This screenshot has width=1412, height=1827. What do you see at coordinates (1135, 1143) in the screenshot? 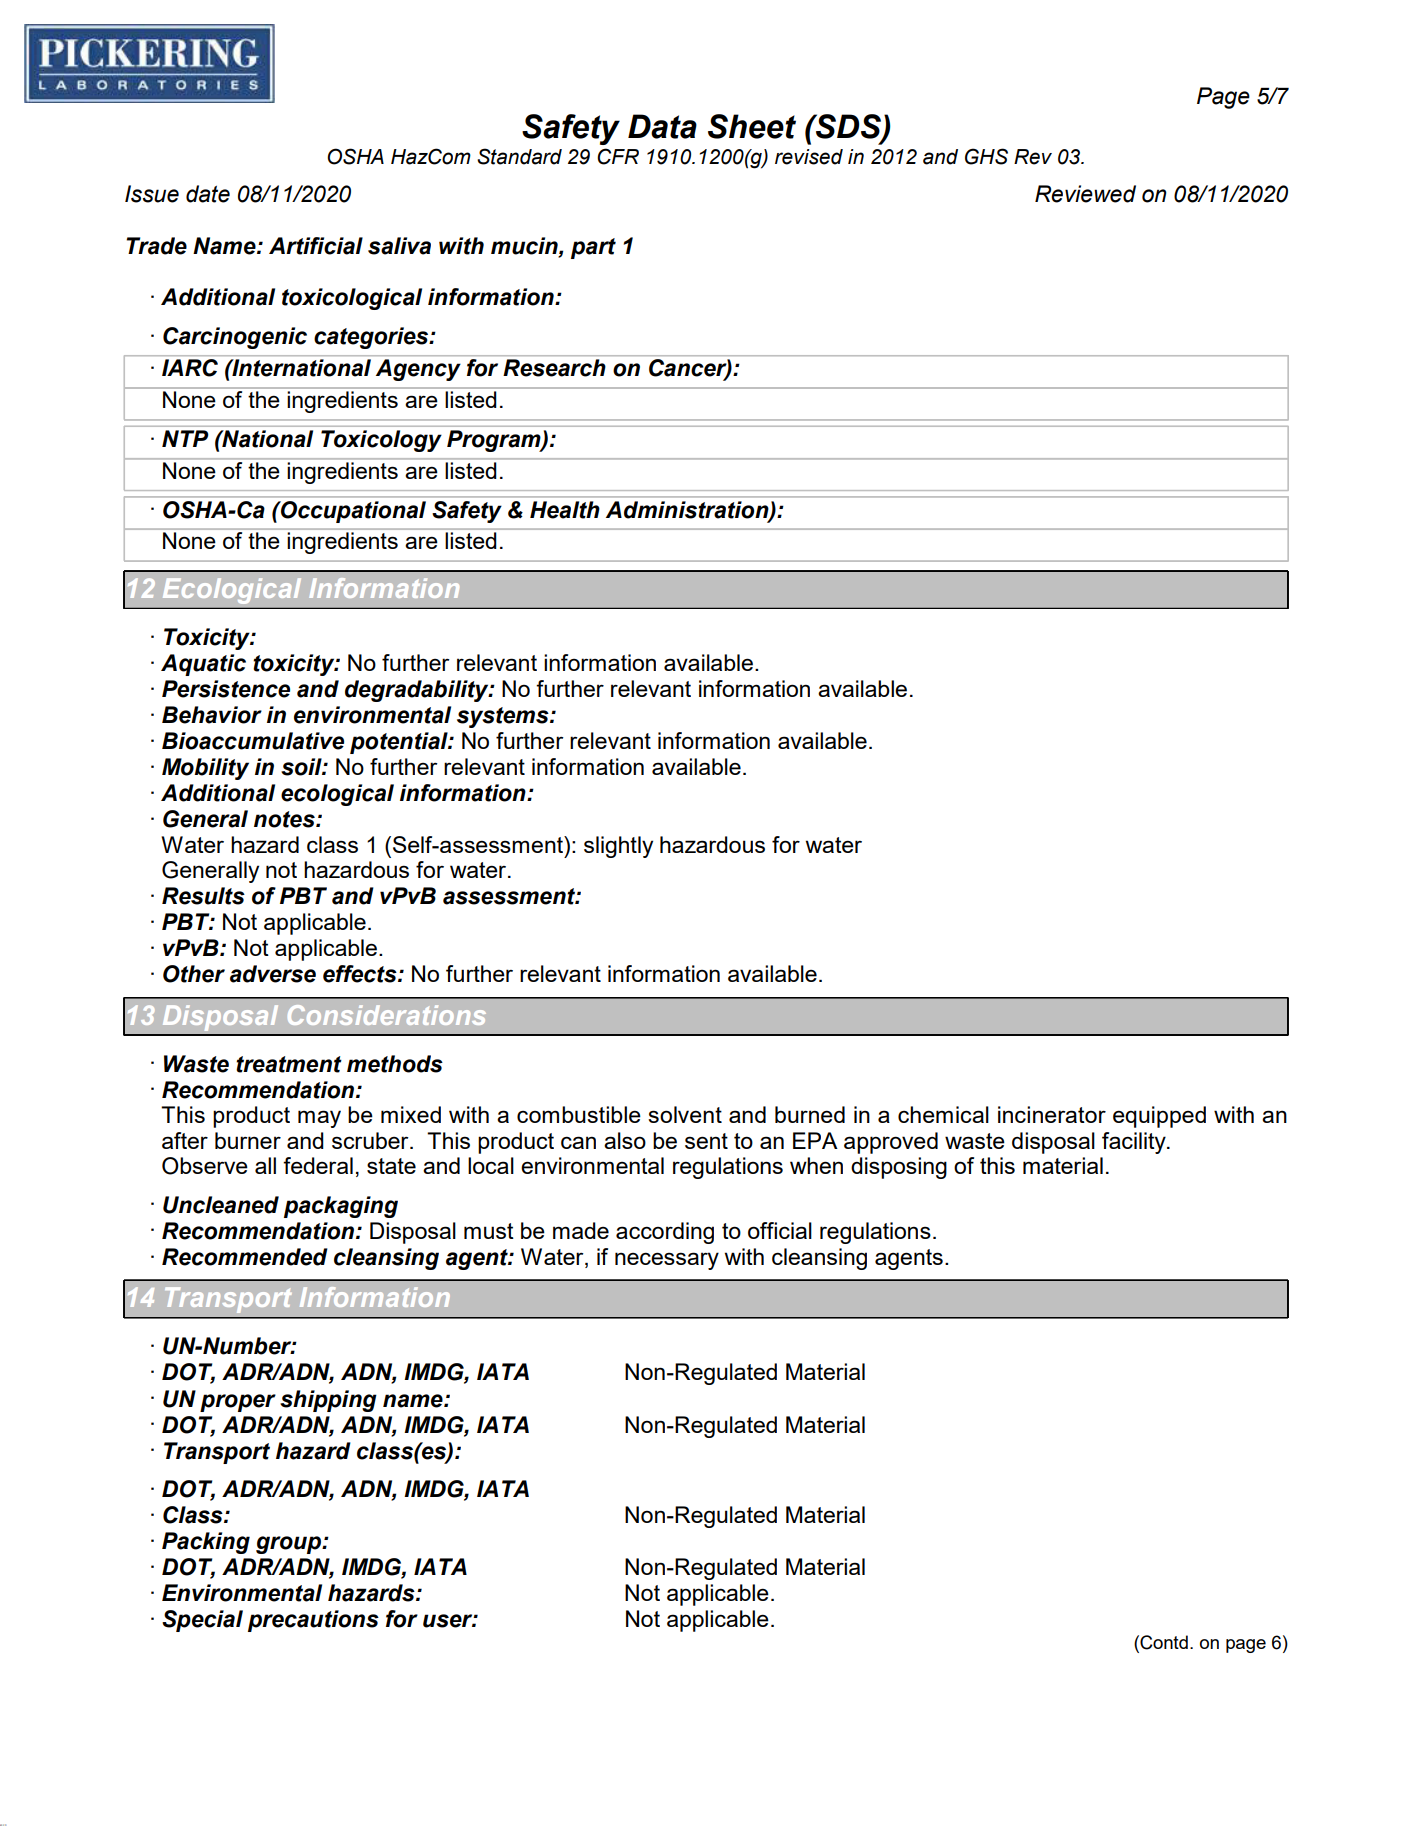
I see `facility` at bounding box center [1135, 1143].
